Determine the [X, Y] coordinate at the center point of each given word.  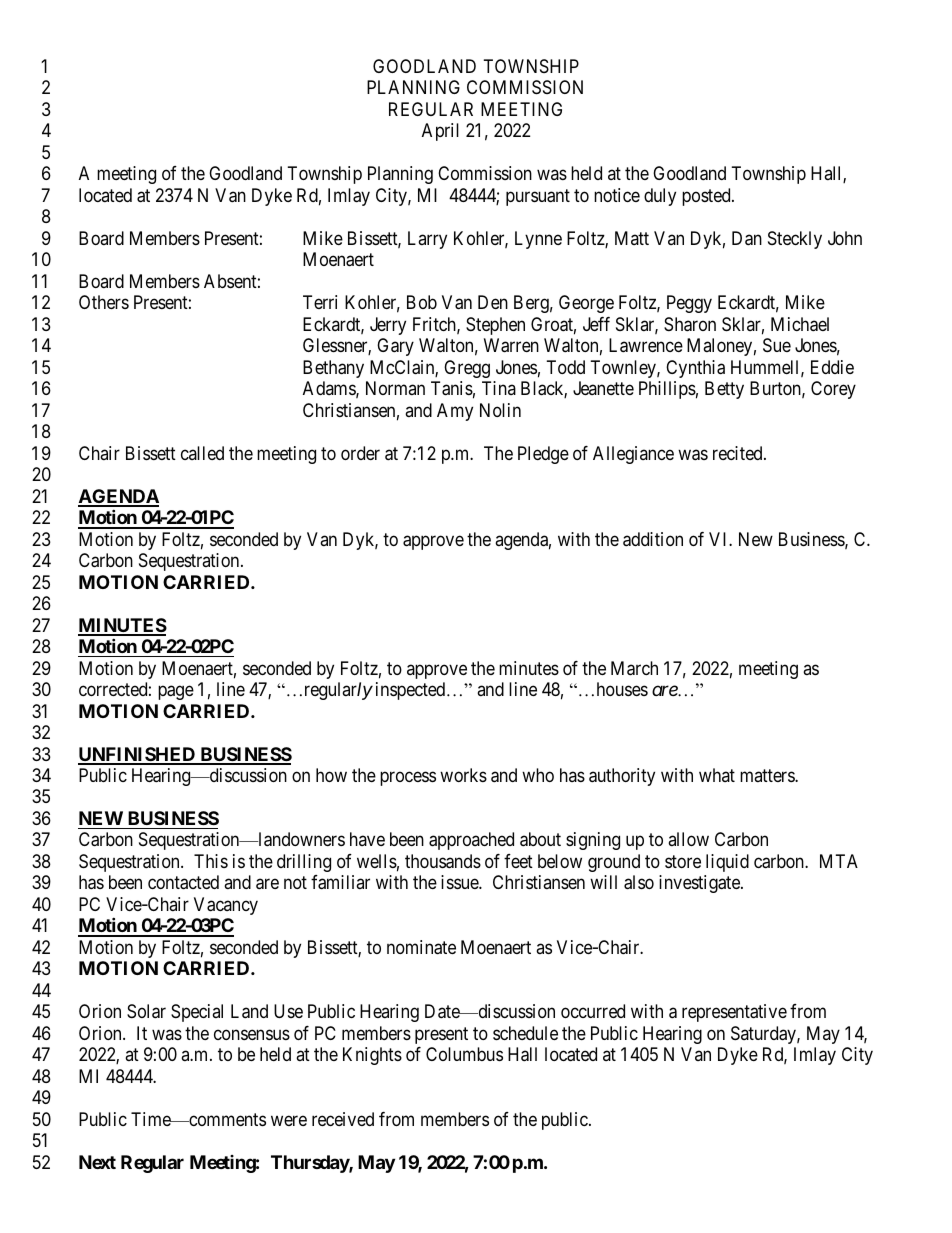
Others [104, 302]
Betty [724, 390]
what [717, 775]
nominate [421, 947]
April [440, 132]
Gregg [467, 369]
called [202, 453]
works [463, 775]
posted [707, 197]
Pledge [543, 455]
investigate [700, 884]
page [176, 693]
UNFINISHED [138, 755]
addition [653, 539]
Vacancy [226, 906]
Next [97, 1162]
